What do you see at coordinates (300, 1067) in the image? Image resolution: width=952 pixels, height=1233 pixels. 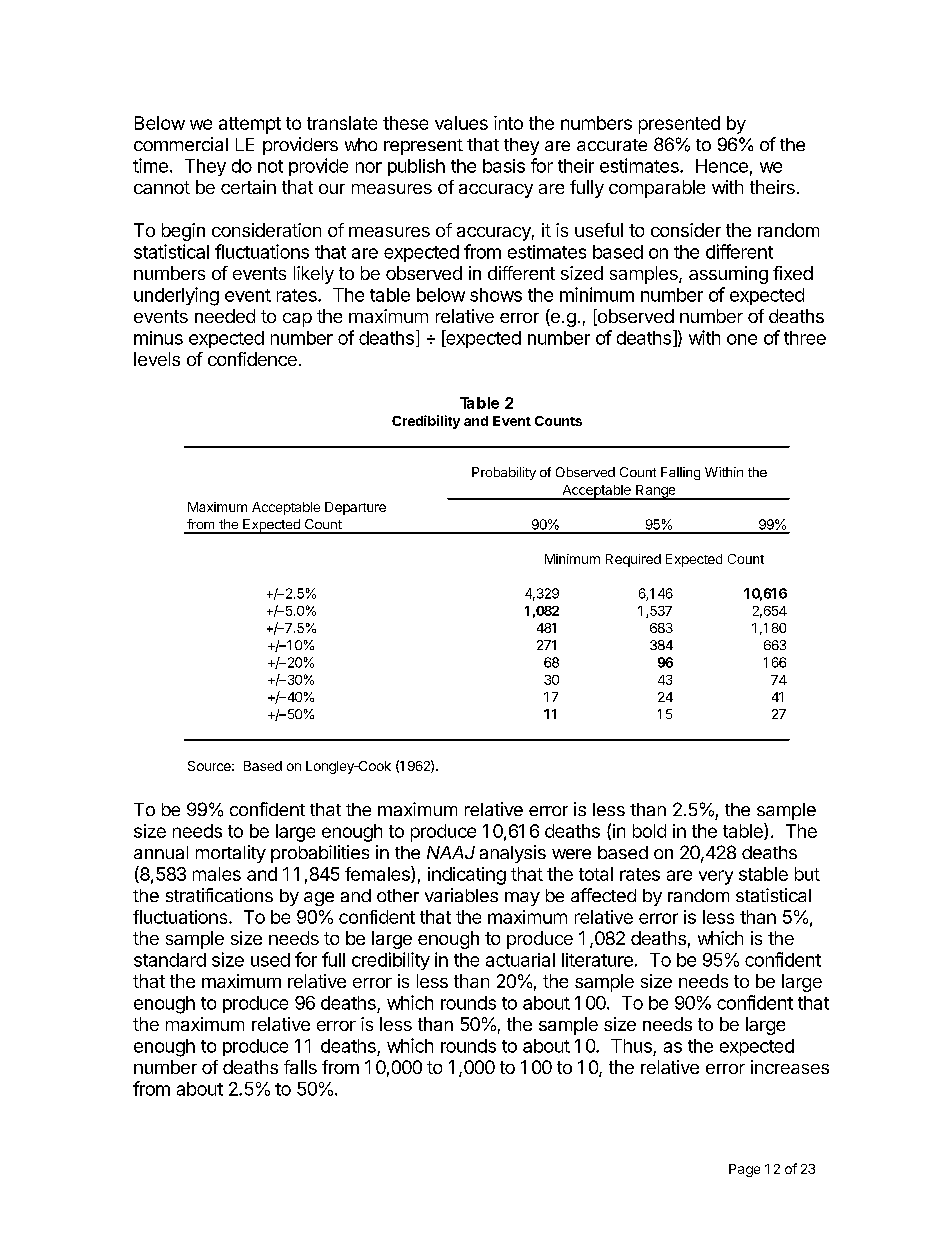 I see `falls` at bounding box center [300, 1067].
